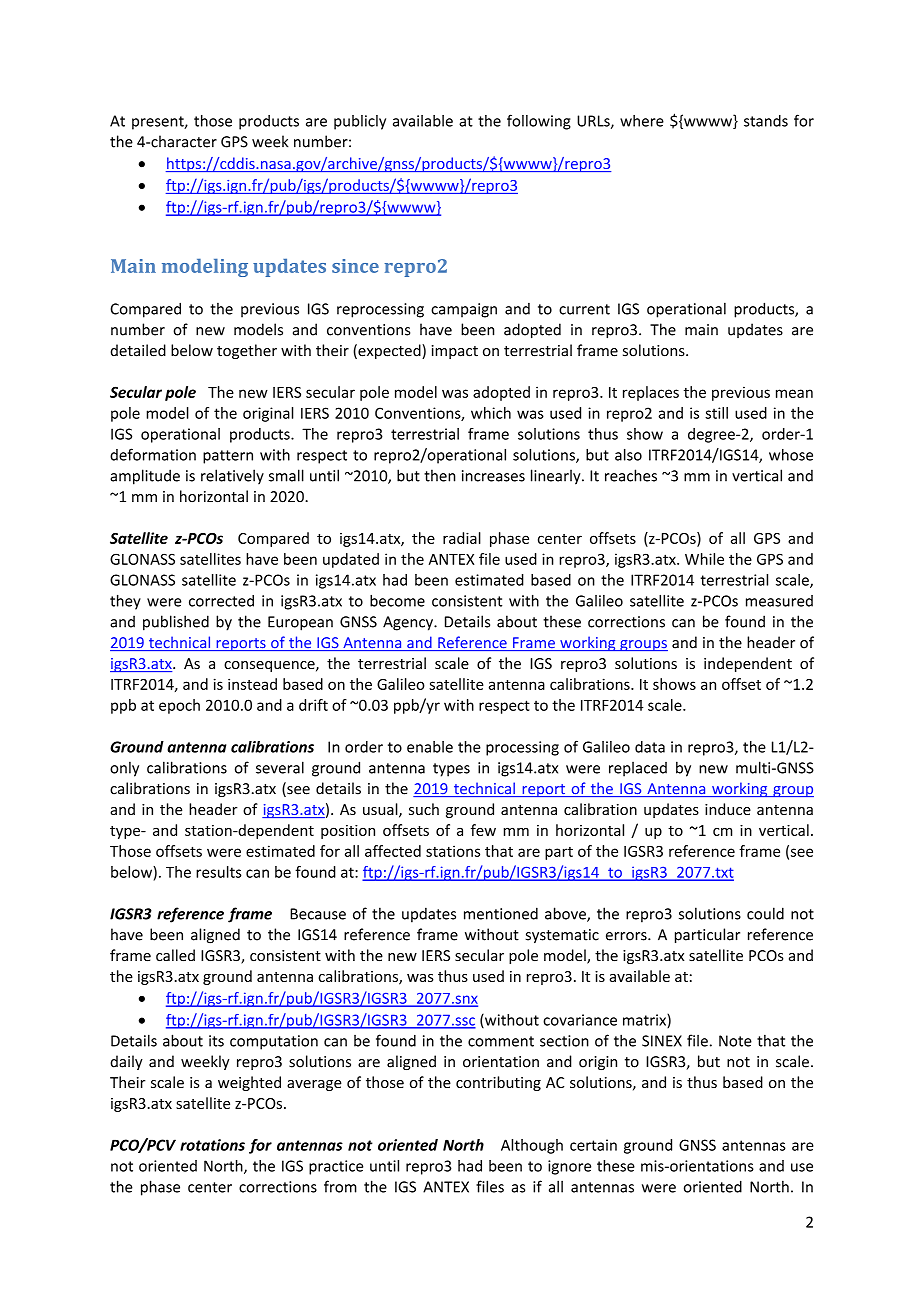  I want to click on following, so click(539, 122).
